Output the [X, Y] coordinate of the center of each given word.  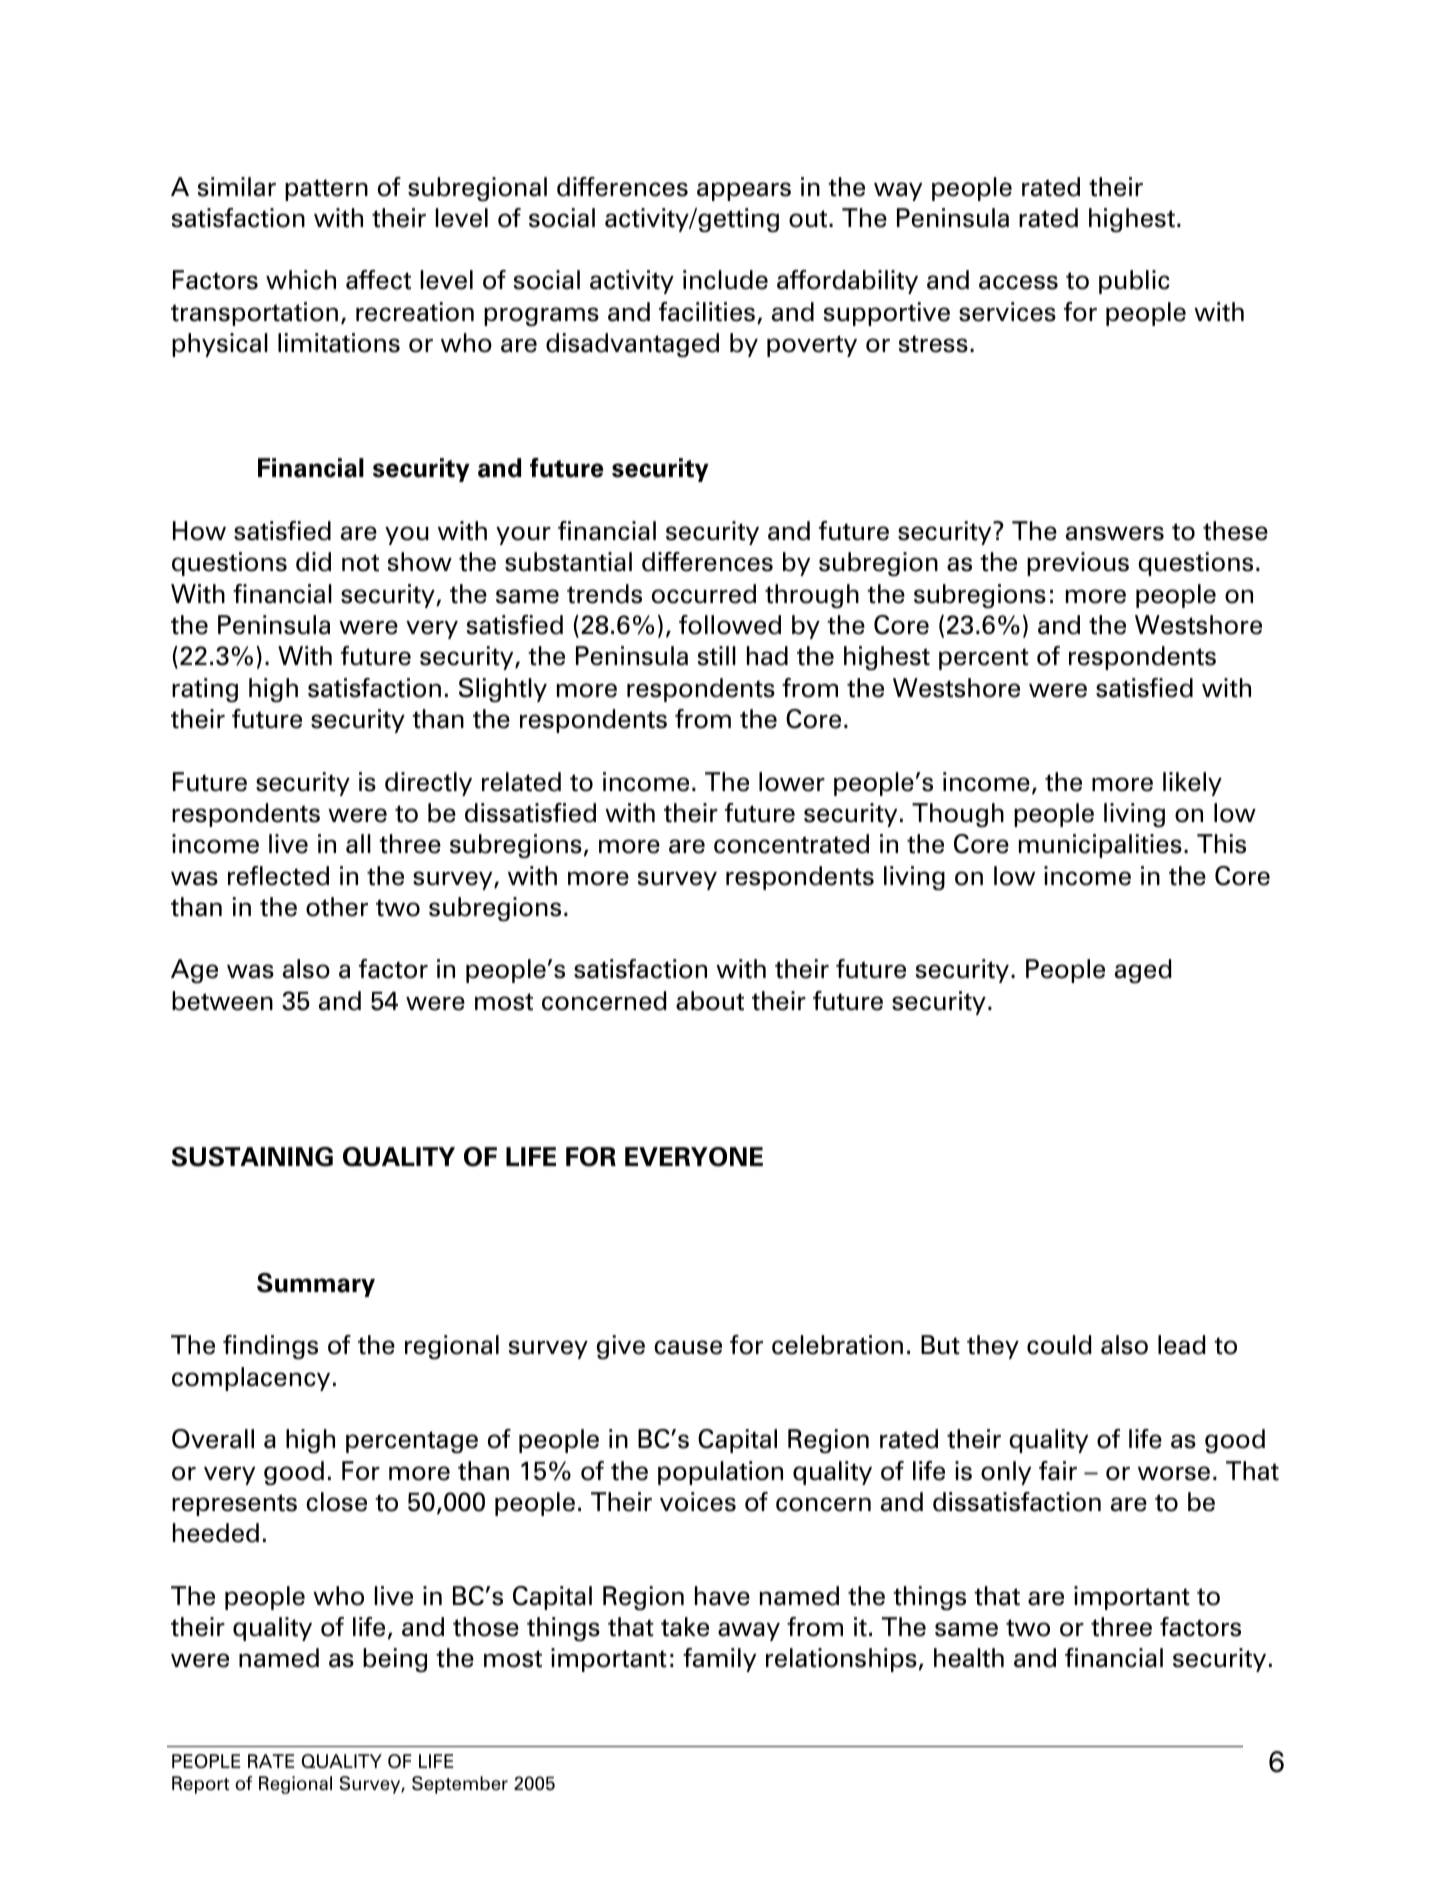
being [395, 1660]
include [725, 280]
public [1134, 282]
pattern [326, 190]
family [719, 1660]
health [969, 1658]
